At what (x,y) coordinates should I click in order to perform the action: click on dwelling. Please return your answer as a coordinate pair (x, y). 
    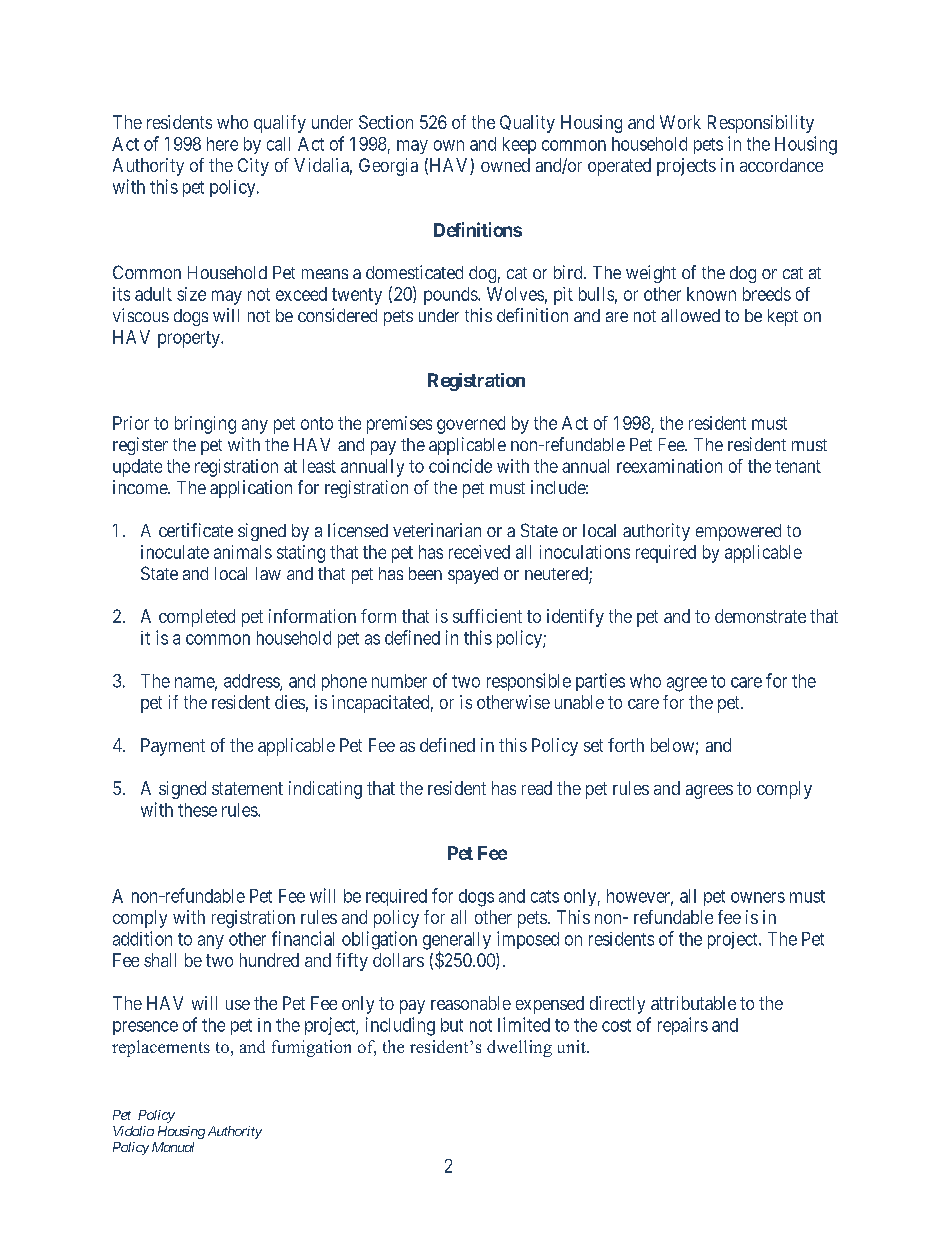
    Looking at the image, I should click on (519, 1048).
